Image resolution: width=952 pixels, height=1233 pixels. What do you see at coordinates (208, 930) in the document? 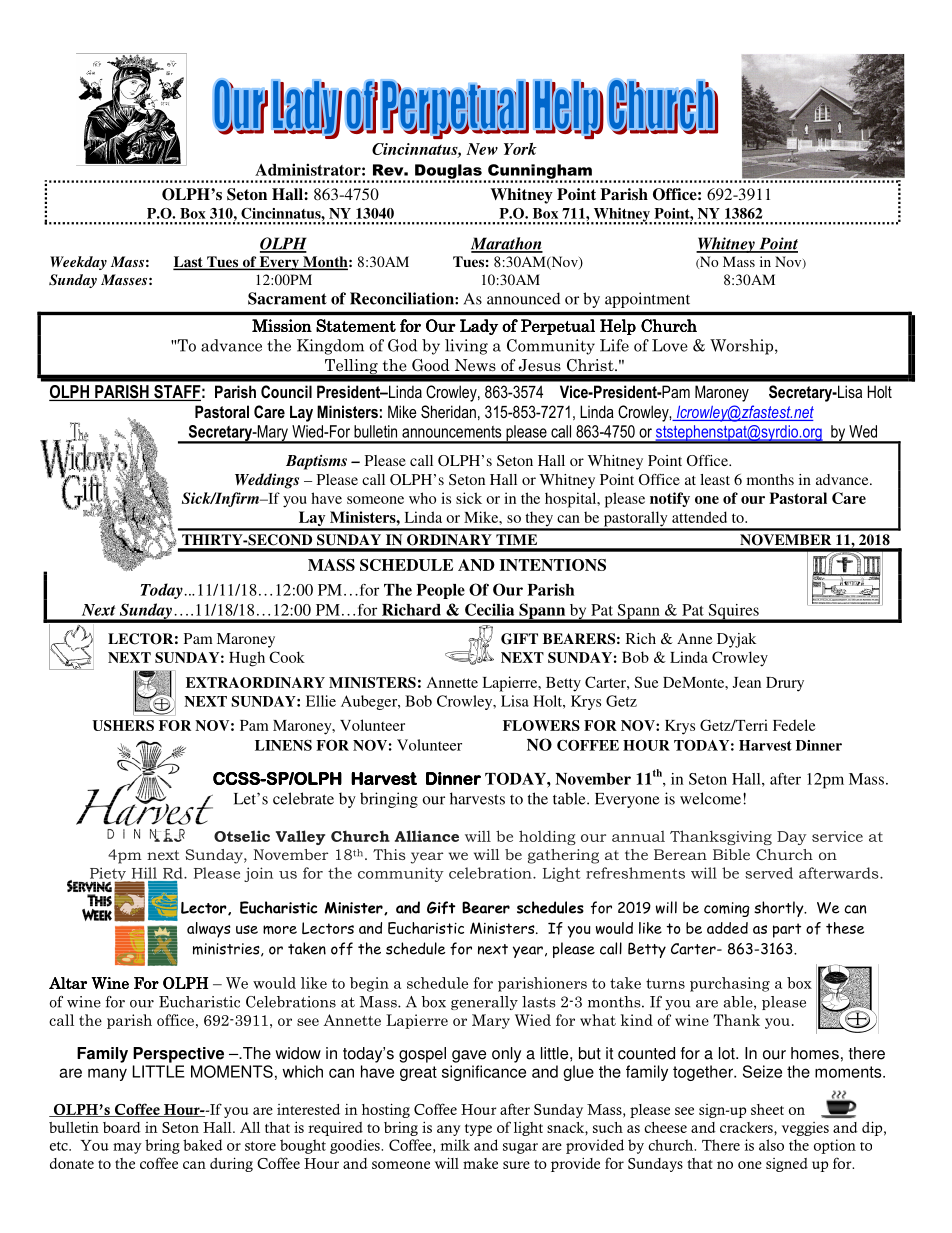
I see `always` at bounding box center [208, 930].
